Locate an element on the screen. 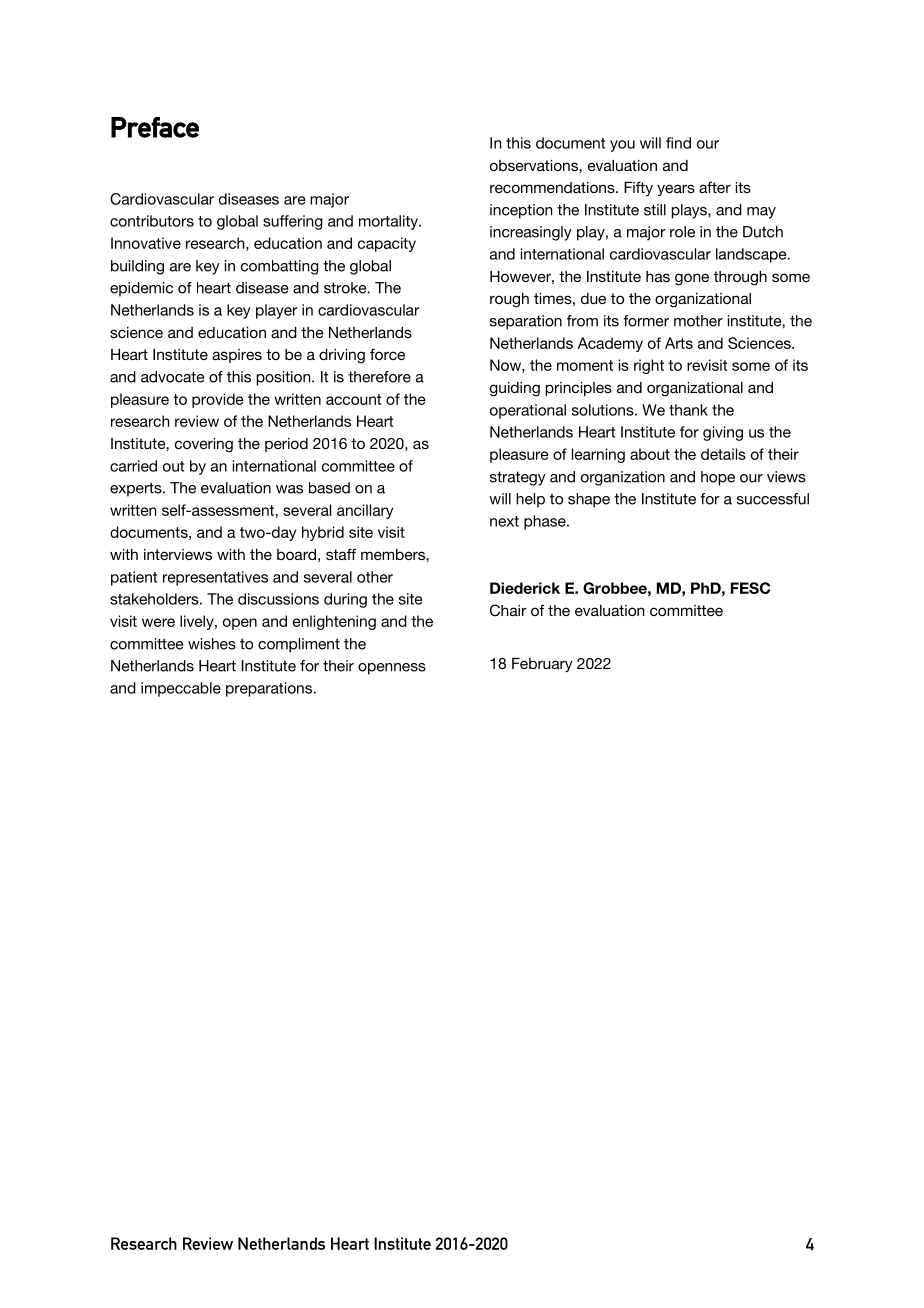  combatting is located at coordinates (280, 267).
